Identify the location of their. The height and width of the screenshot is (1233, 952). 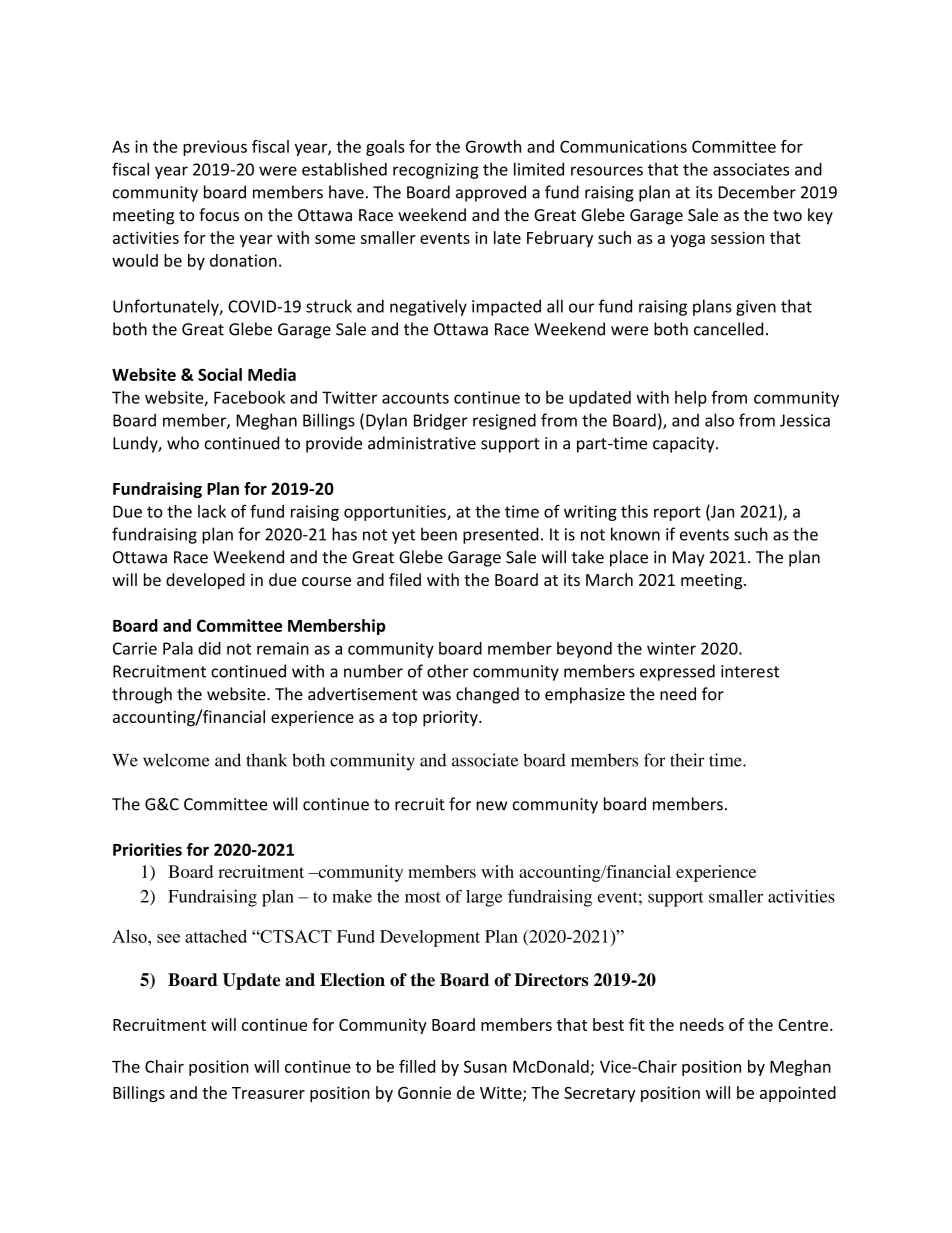
(687, 760).
